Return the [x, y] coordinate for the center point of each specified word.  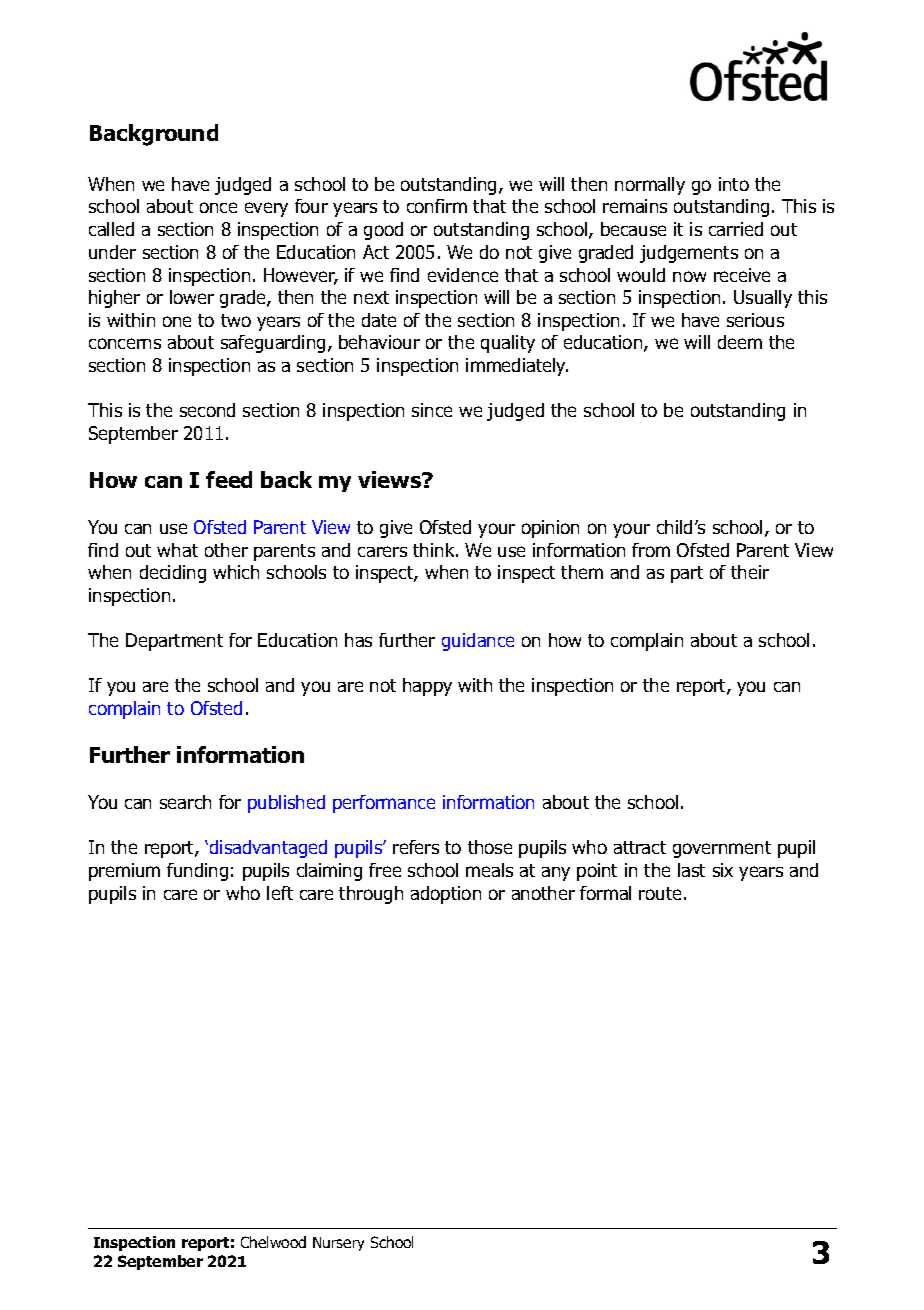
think [435, 550]
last [691, 870]
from [651, 550]
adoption [446, 895]
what [177, 550]
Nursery [338, 1244]
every [266, 209]
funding [197, 872]
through [371, 895]
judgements [689, 254]
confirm [437, 206]
